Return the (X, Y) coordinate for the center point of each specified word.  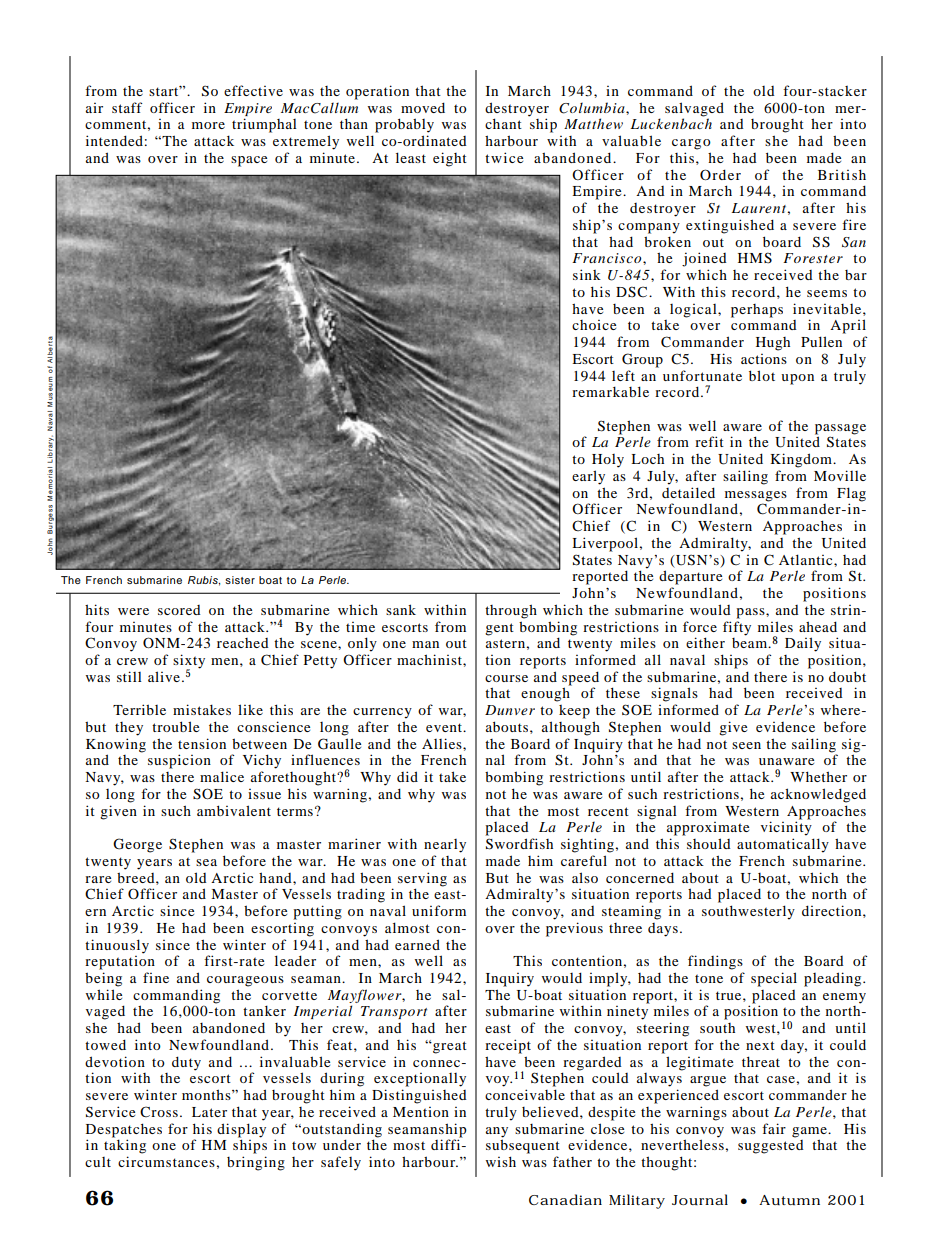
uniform (439, 910)
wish (501, 1161)
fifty (737, 628)
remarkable (610, 391)
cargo (691, 144)
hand (276, 877)
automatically (783, 845)
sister (240, 580)
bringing (256, 1163)
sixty (189, 662)
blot (762, 375)
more (208, 125)
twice (504, 157)
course (506, 678)
